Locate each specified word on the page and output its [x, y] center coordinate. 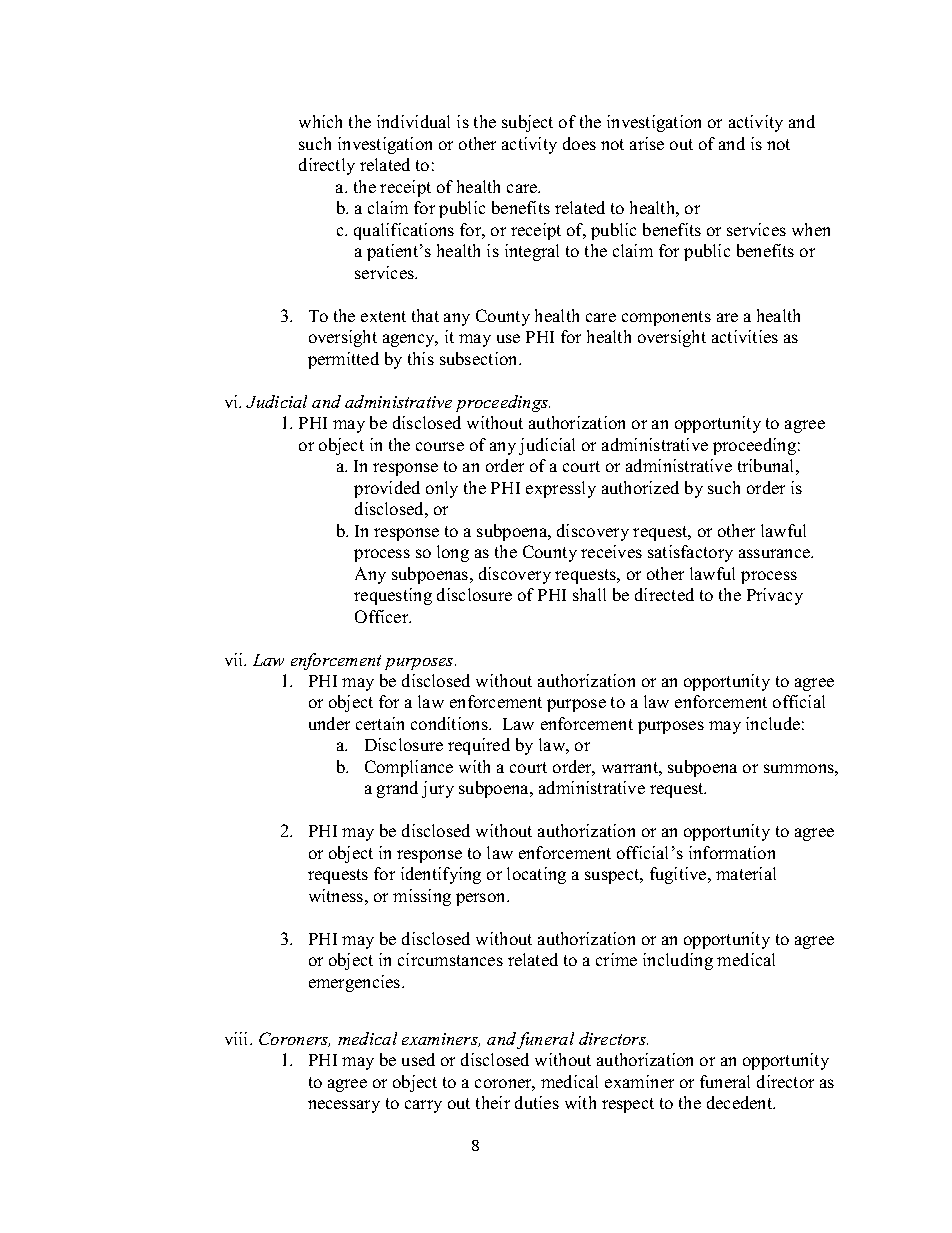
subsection [480, 358]
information [732, 852]
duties [537, 1102]
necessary [344, 1106]
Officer [383, 616]
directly [327, 166]
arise [647, 143]
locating [536, 875]
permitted [343, 360]
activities [745, 336]
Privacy [775, 596]
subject [527, 123]
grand [397, 789]
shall [589, 594]
